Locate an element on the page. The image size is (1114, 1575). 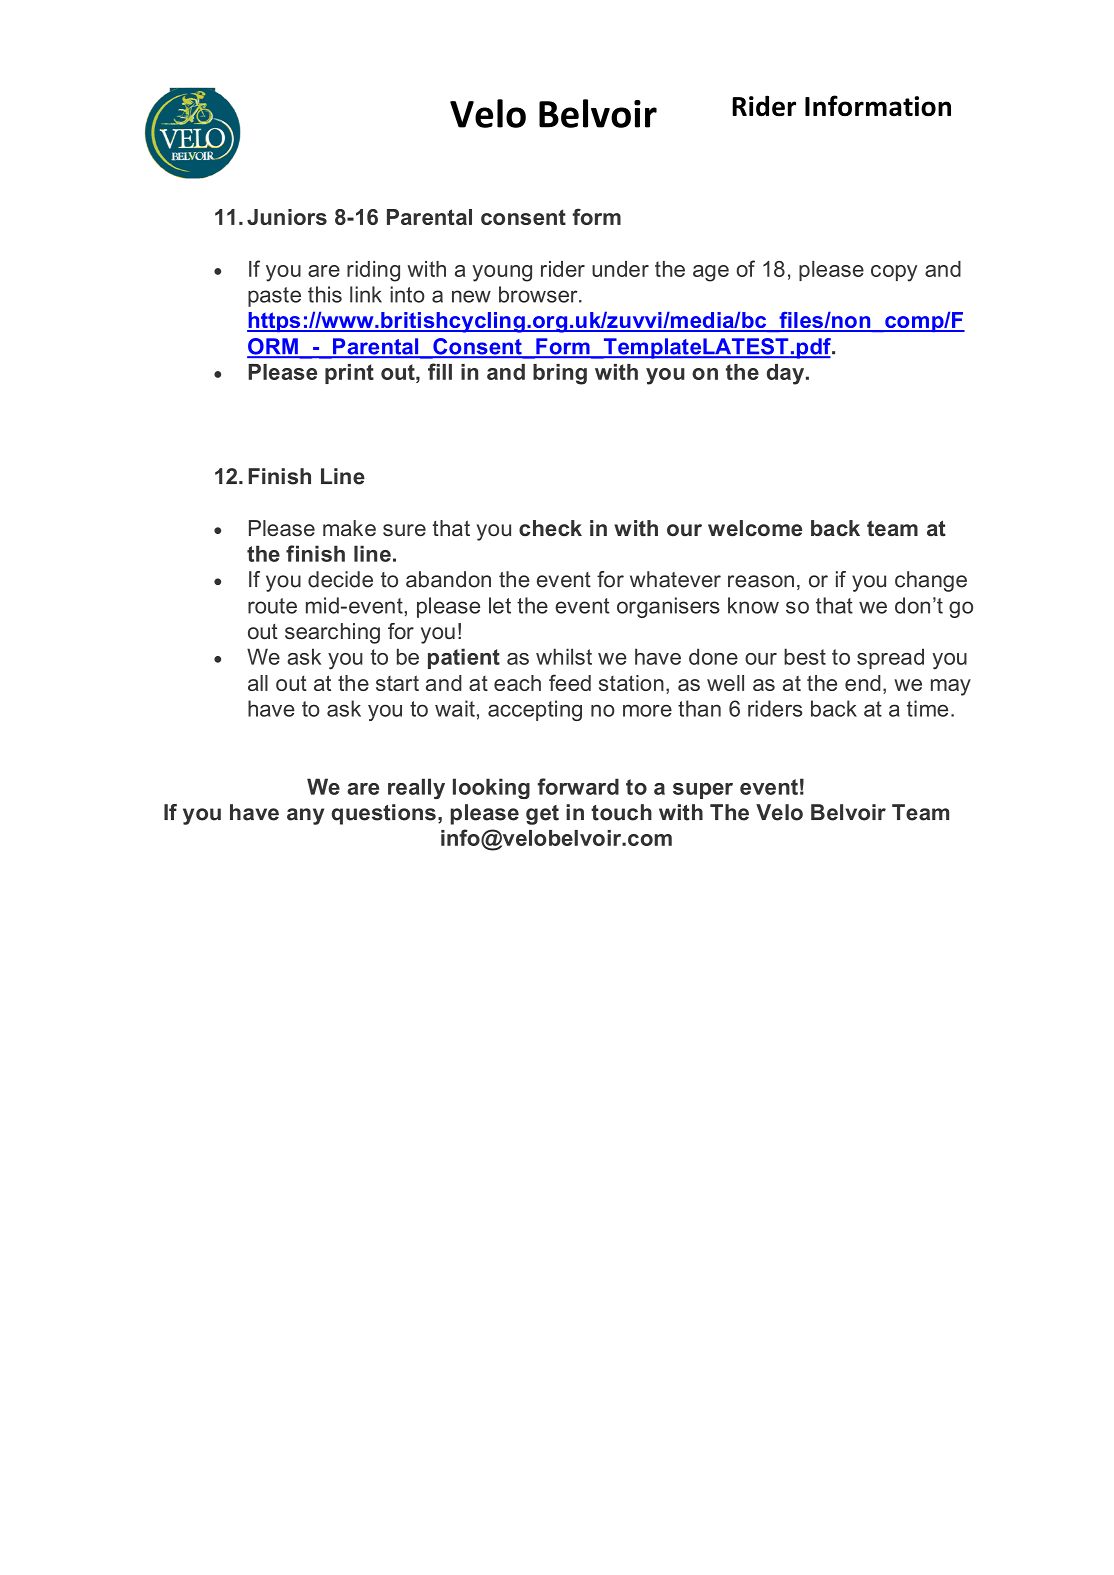
under is located at coordinates (620, 269).
